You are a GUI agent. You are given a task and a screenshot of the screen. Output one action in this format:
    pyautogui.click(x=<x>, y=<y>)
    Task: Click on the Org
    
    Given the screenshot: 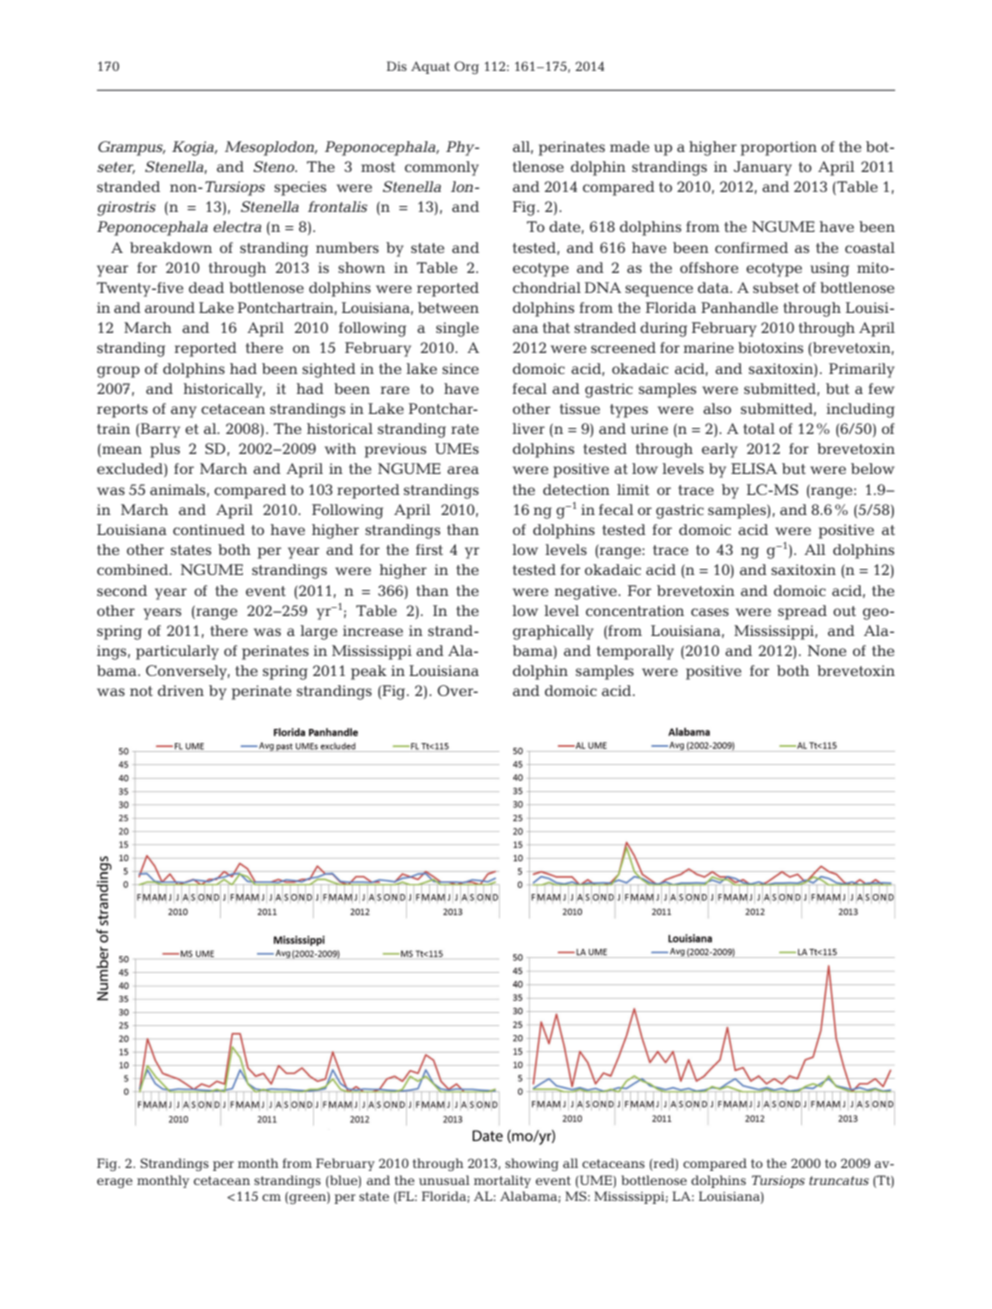 What is the action you would take?
    pyautogui.click(x=466, y=67)
